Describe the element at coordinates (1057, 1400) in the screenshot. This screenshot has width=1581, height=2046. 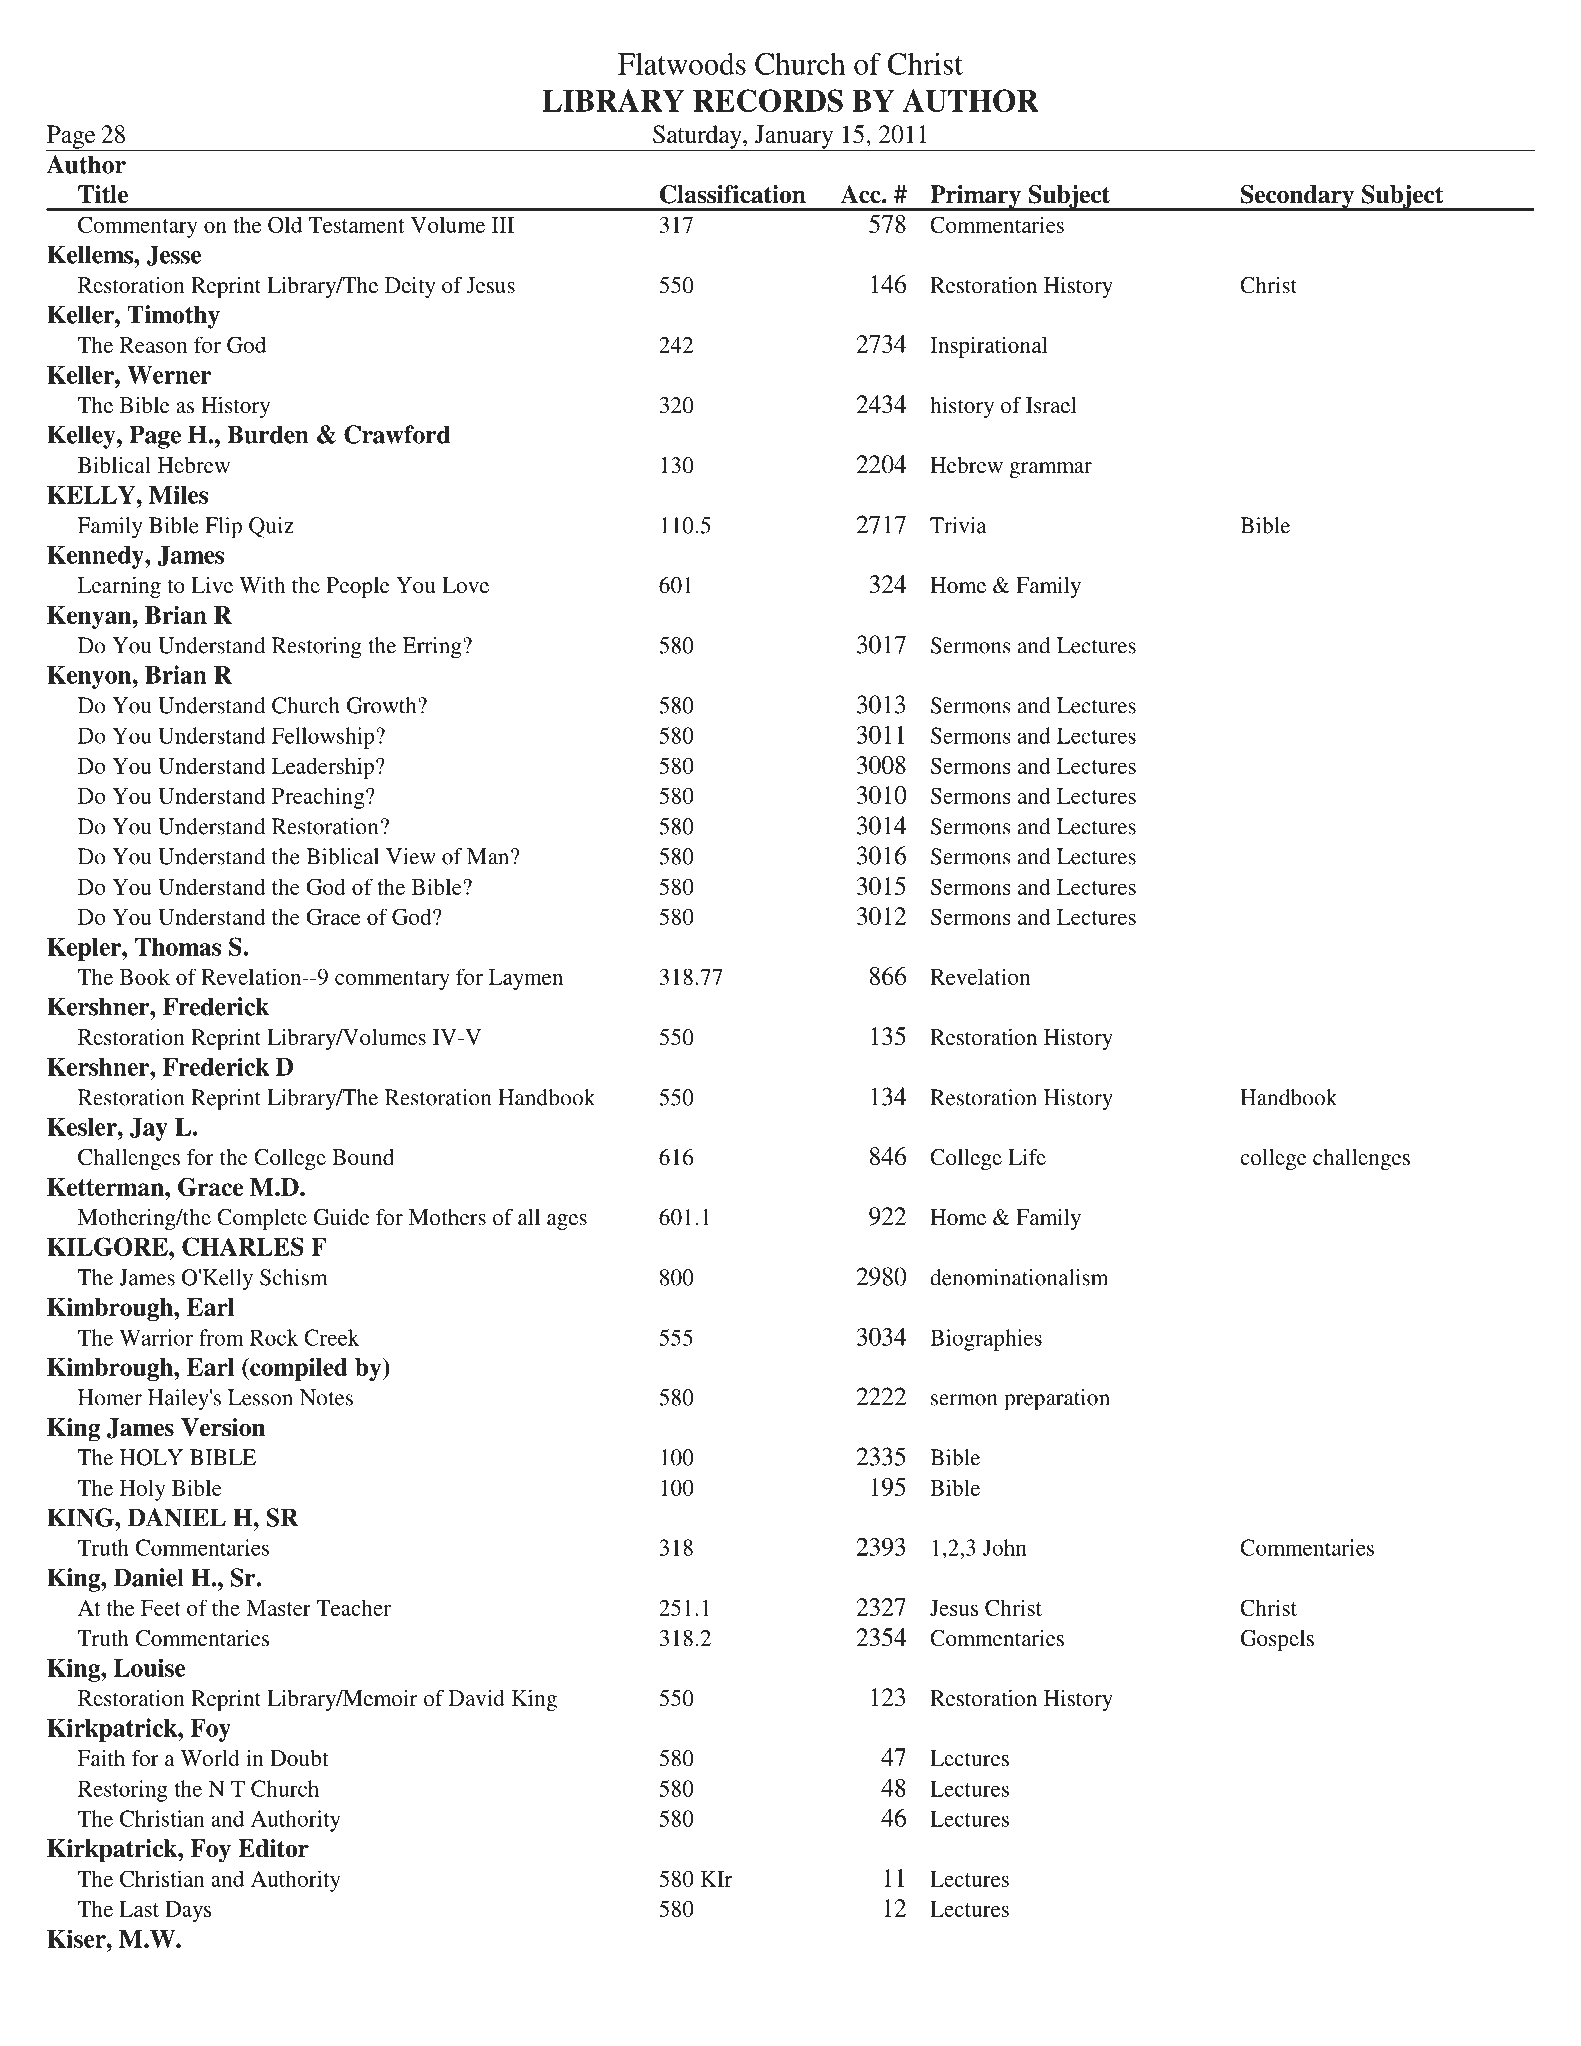
I see `preparation` at that location.
